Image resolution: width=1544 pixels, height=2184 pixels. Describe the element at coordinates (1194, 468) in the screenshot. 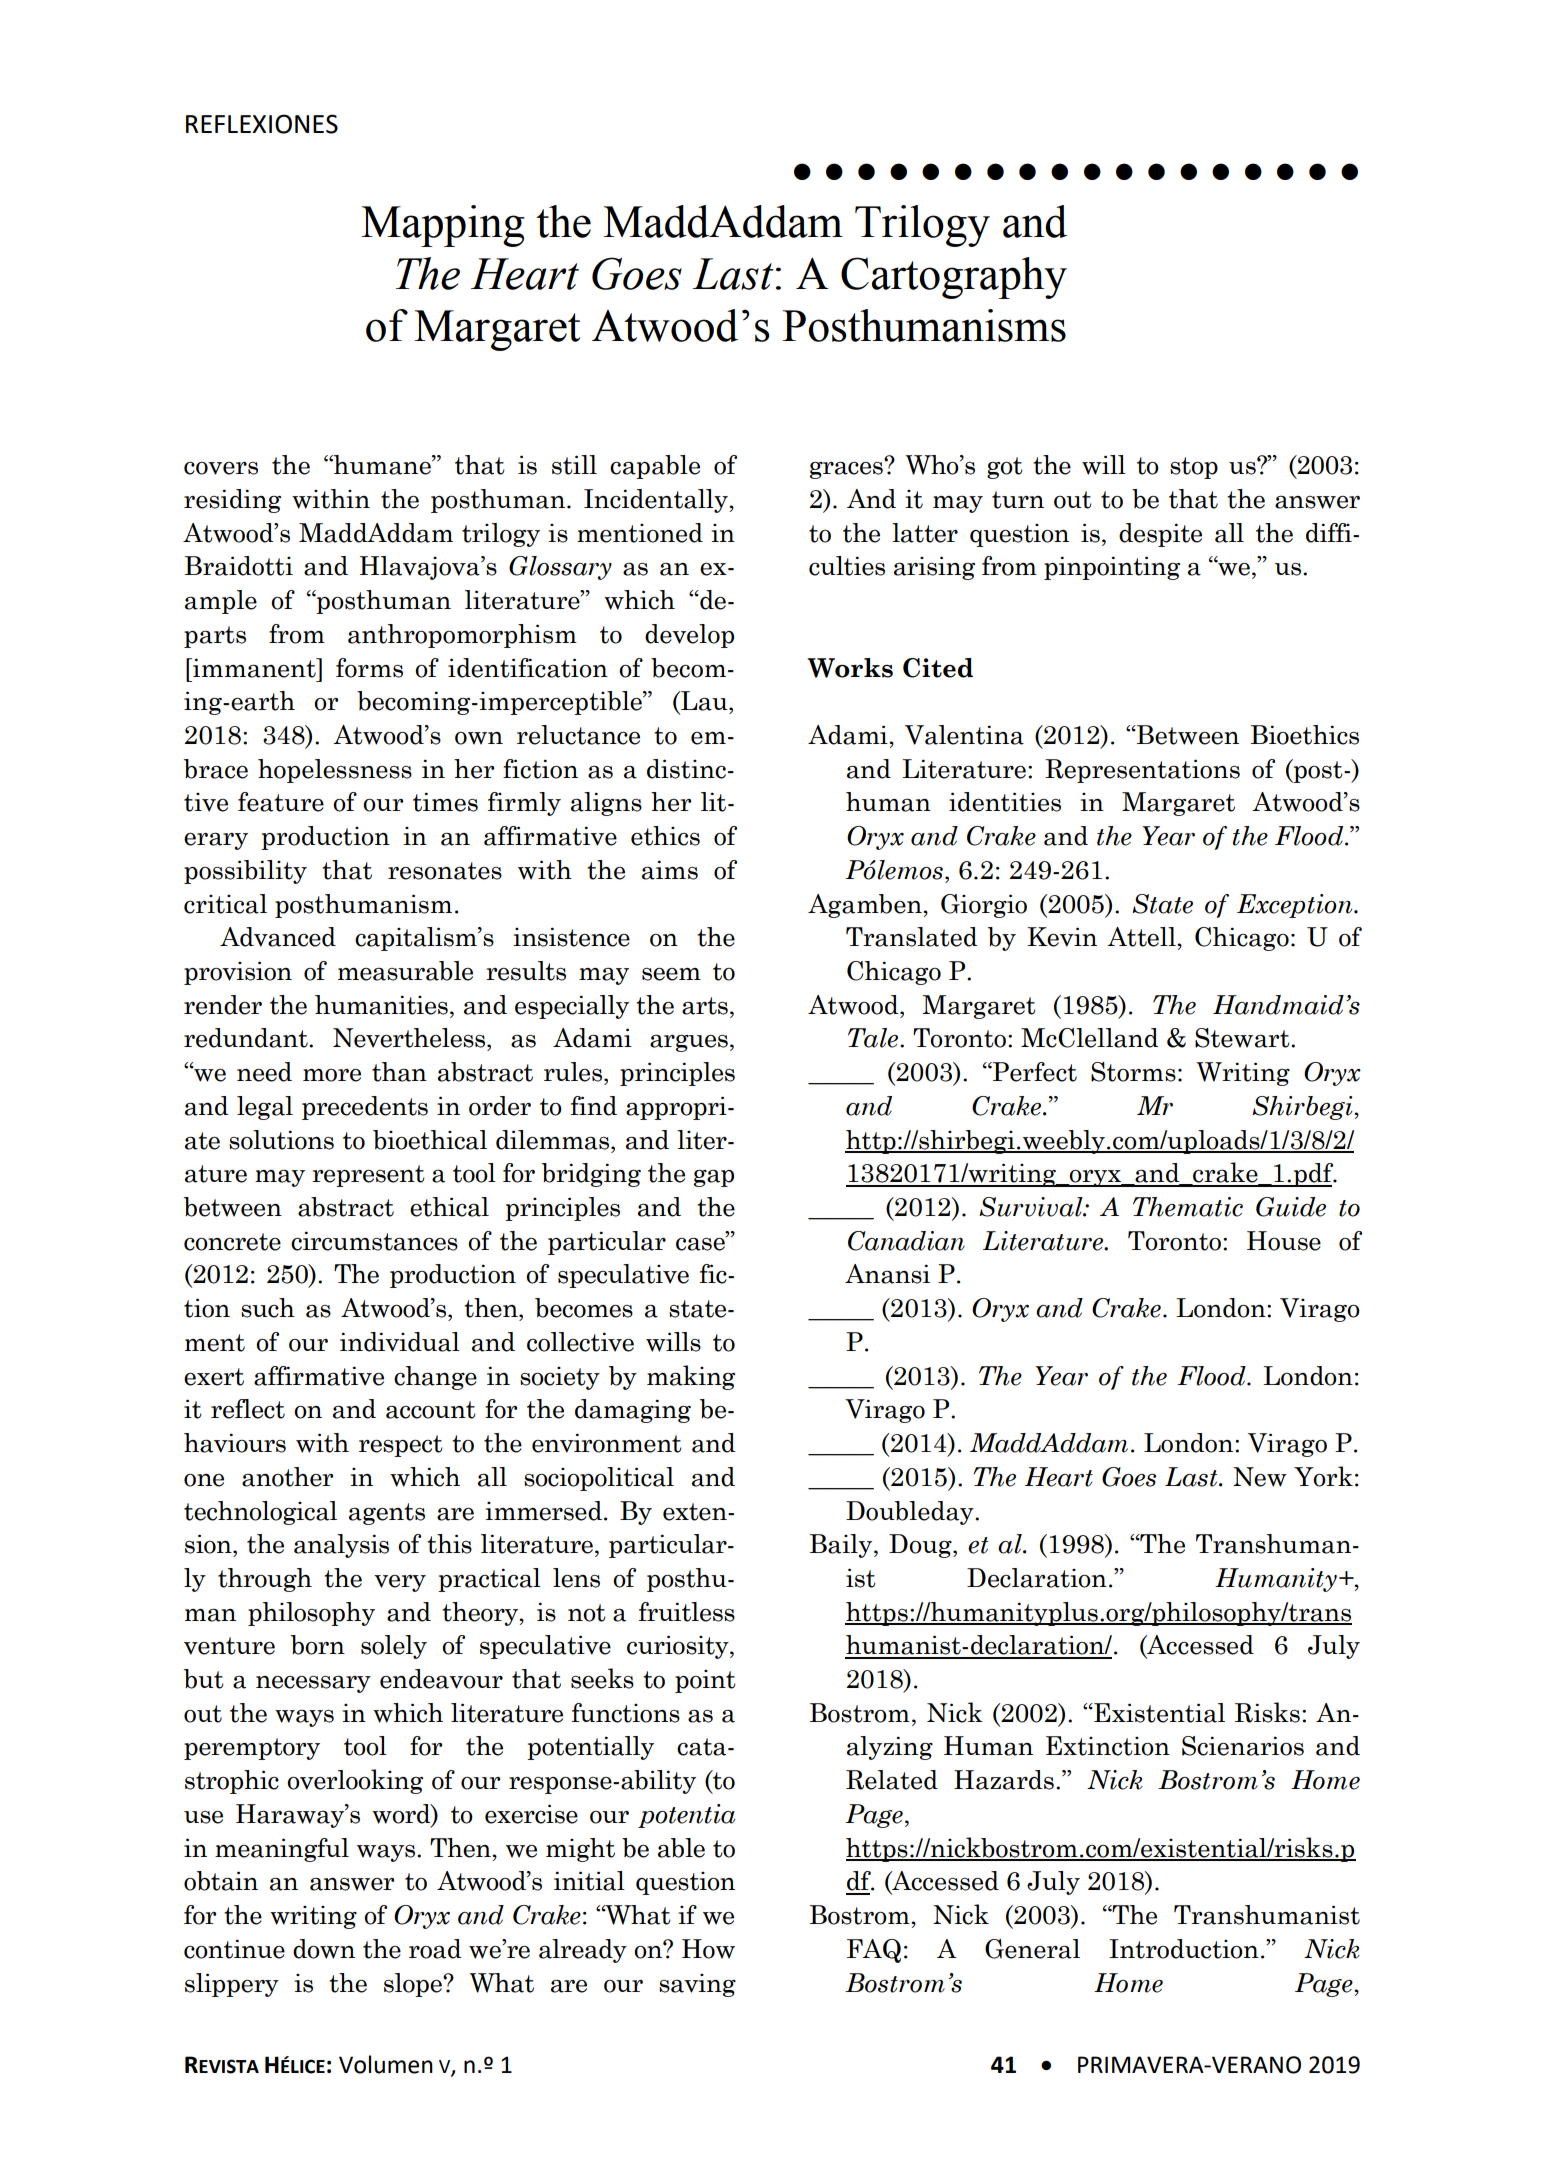

I see `stop` at that location.
